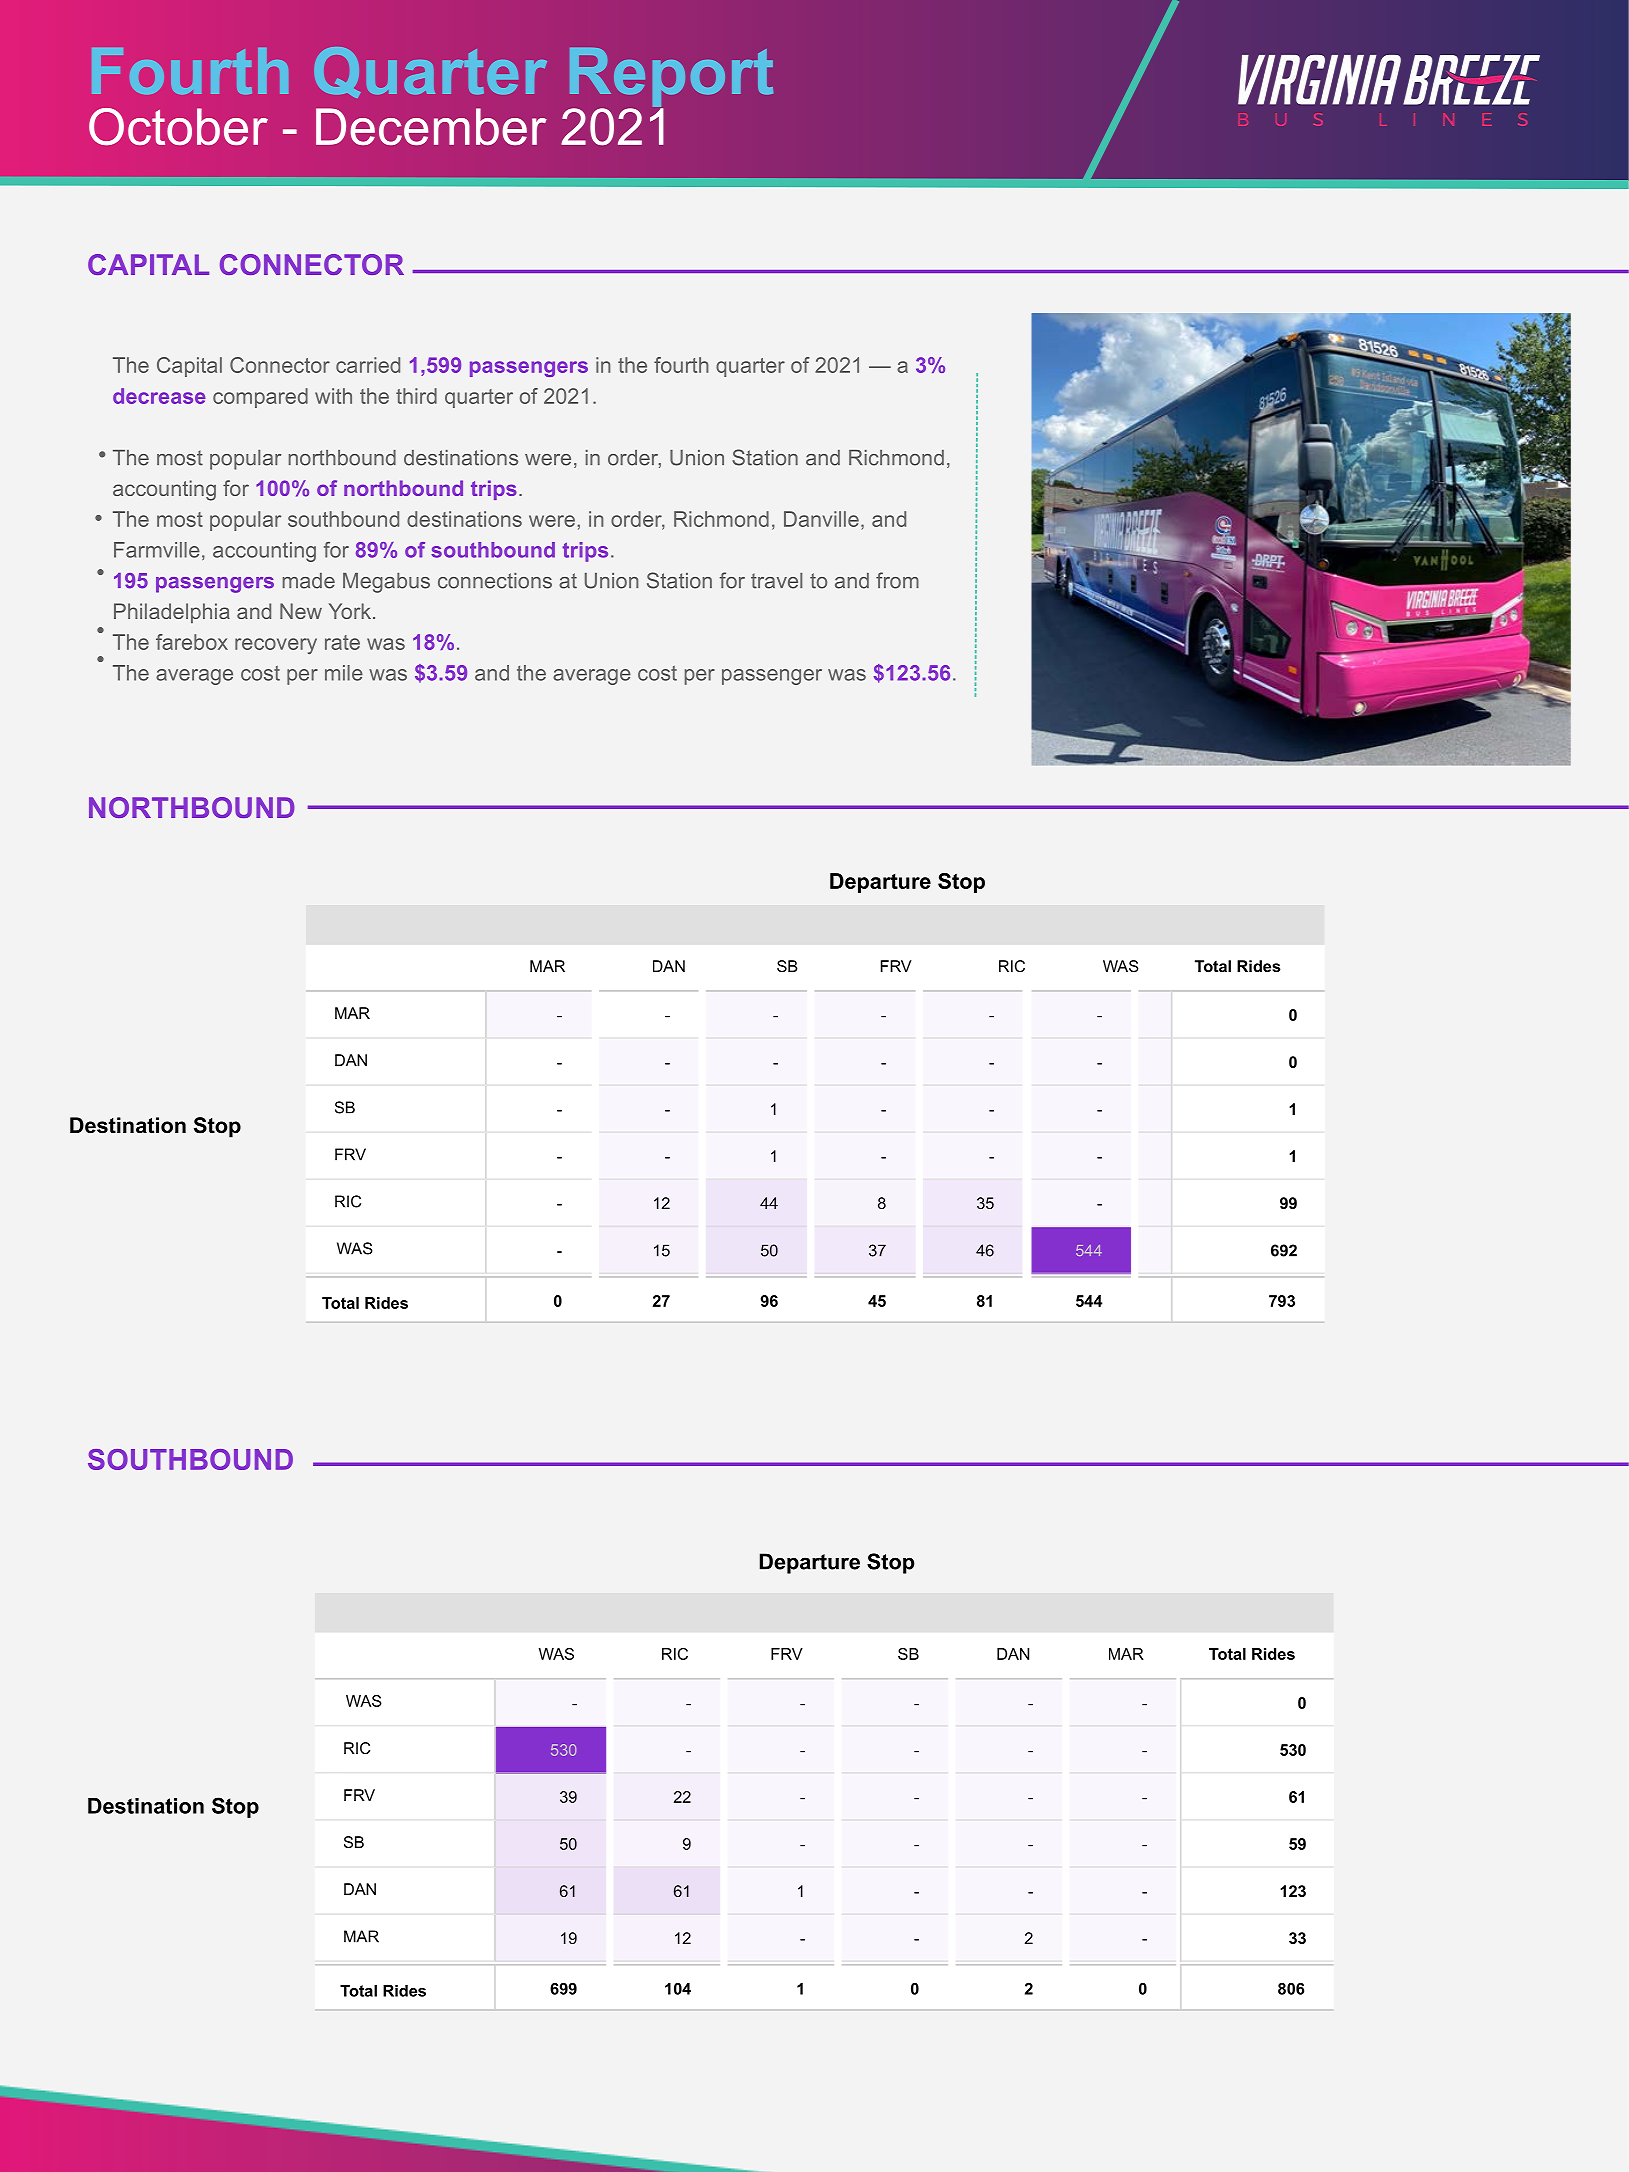 The width and height of the screenshot is (1629, 2172). Describe the element at coordinates (431, 126) in the screenshot. I see `December` at that location.
